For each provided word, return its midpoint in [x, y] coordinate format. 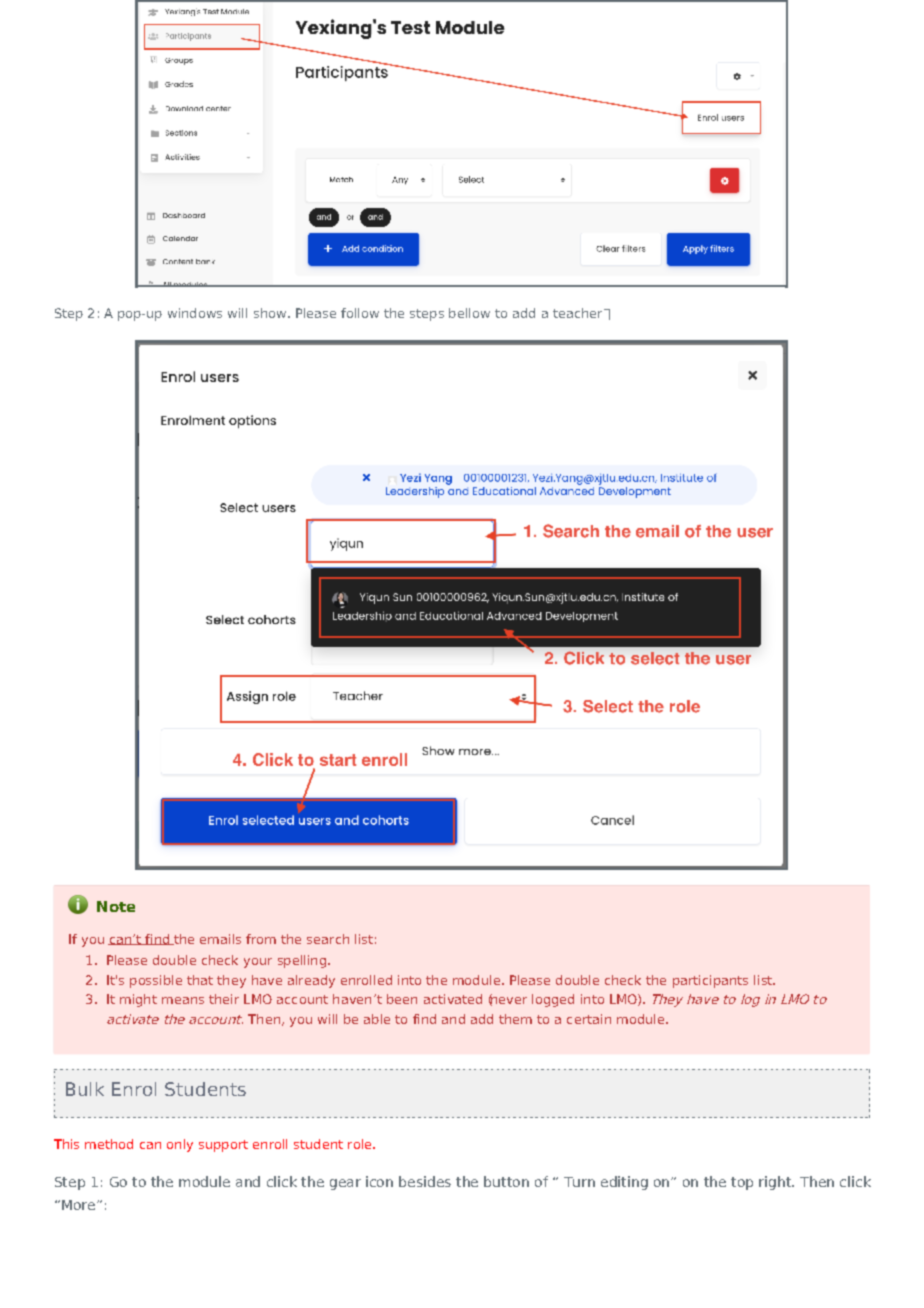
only [180, 1145]
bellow [469, 313]
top [742, 1183]
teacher [579, 313]
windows [195, 313]
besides [425, 1181]
